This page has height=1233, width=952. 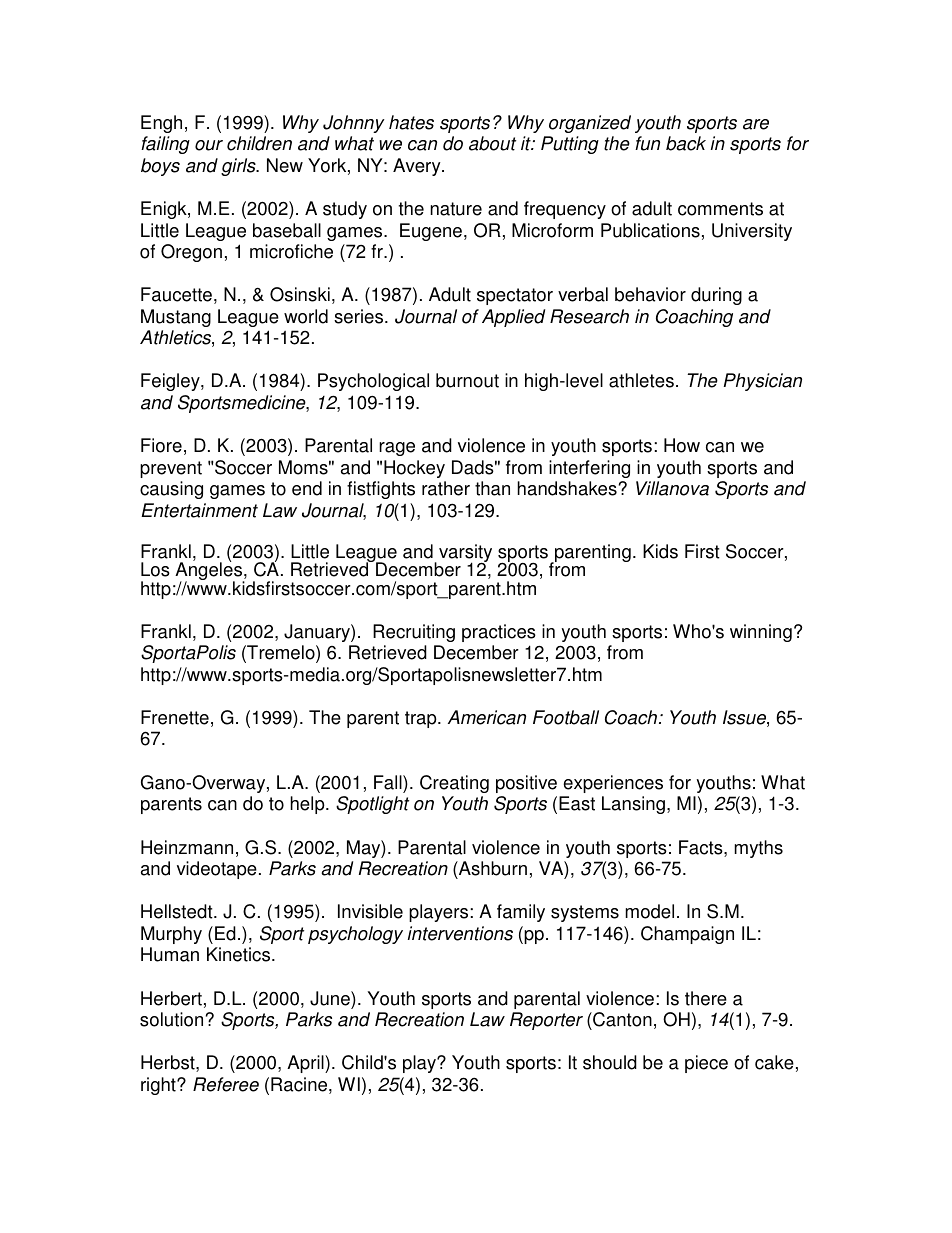 I want to click on about, so click(x=492, y=143).
